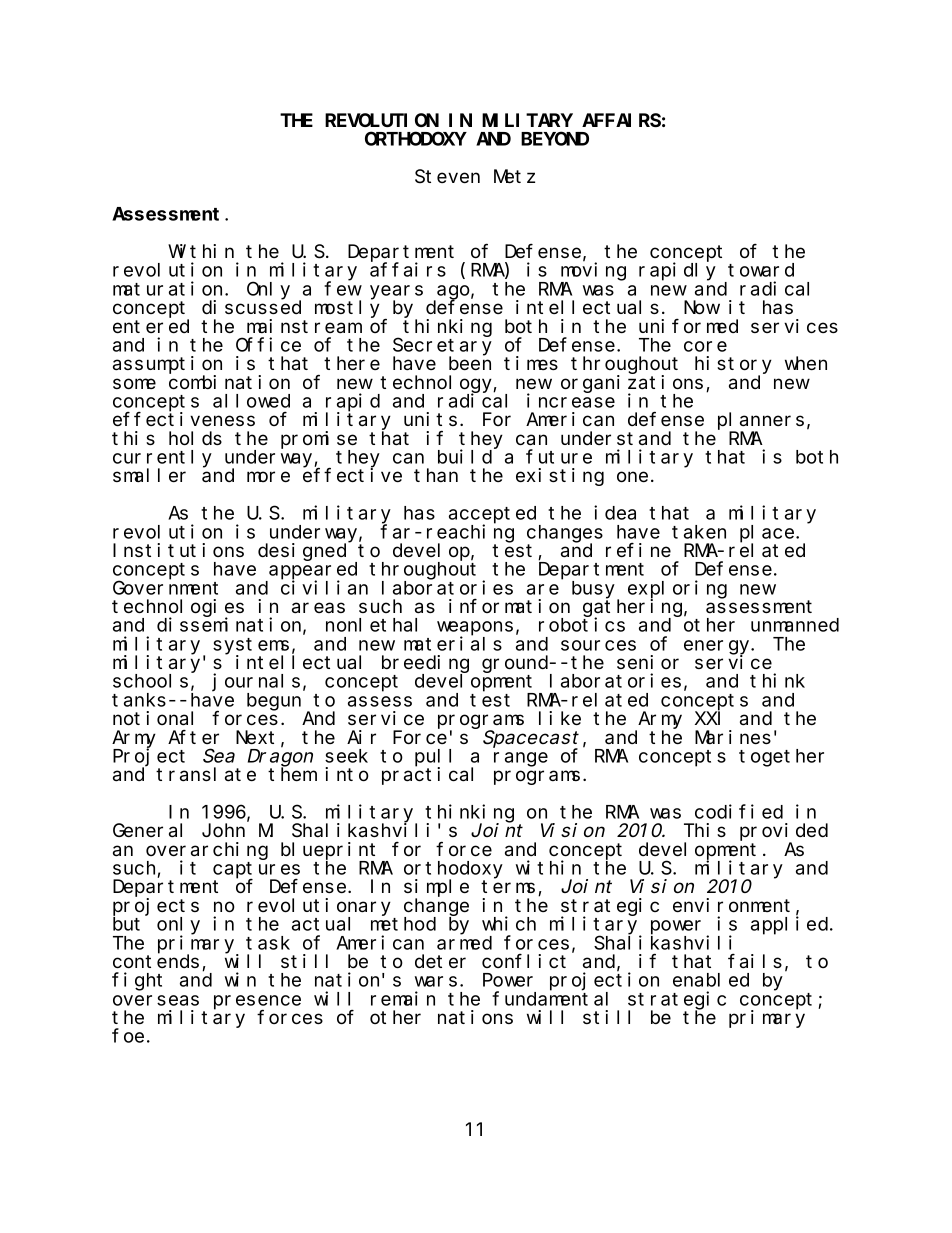 The image size is (952, 1233). Describe the element at coordinates (677, 590) in the image. I see `exploring` at that location.
